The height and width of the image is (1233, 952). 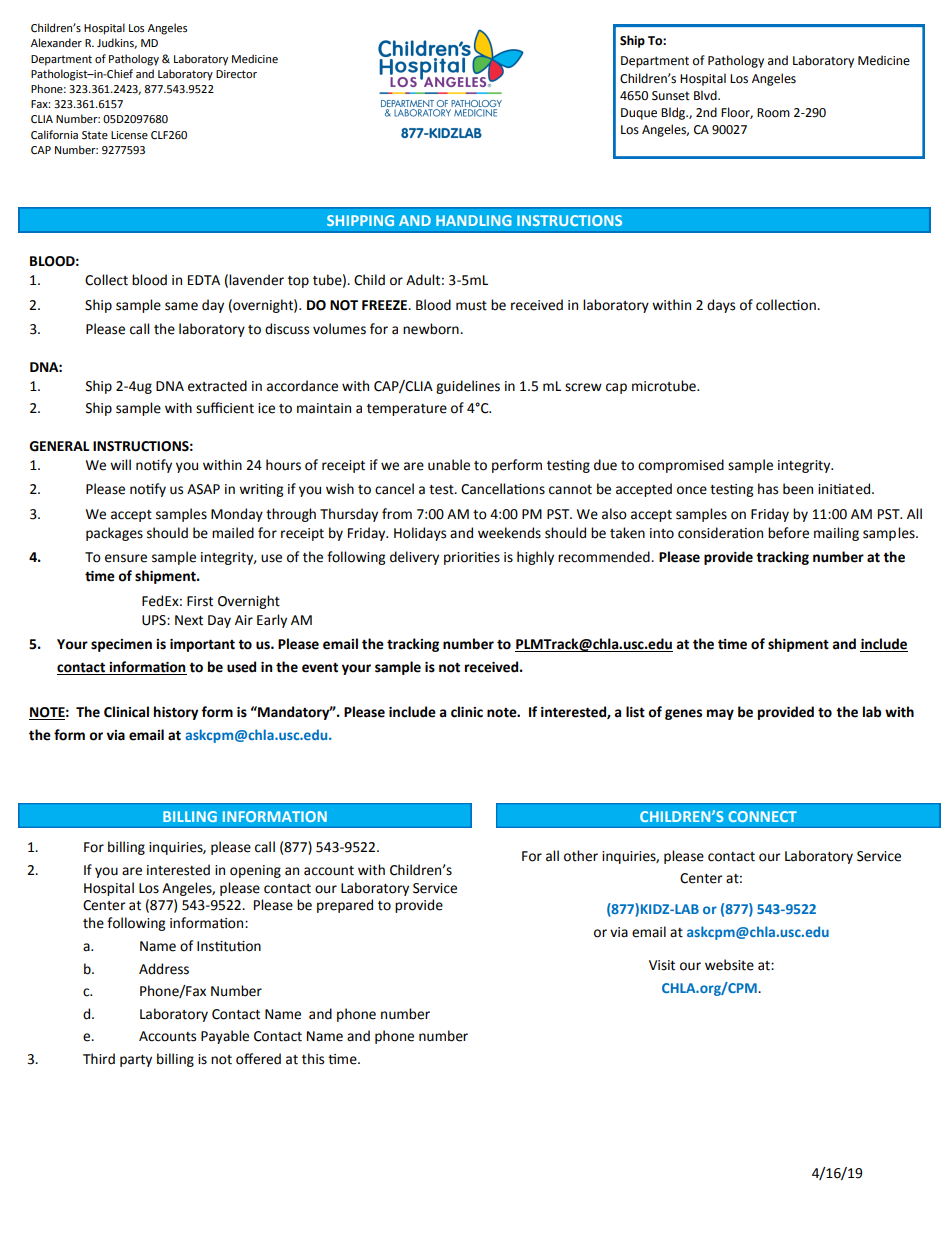 I want to click on HANDLING, so click(x=474, y=220).
